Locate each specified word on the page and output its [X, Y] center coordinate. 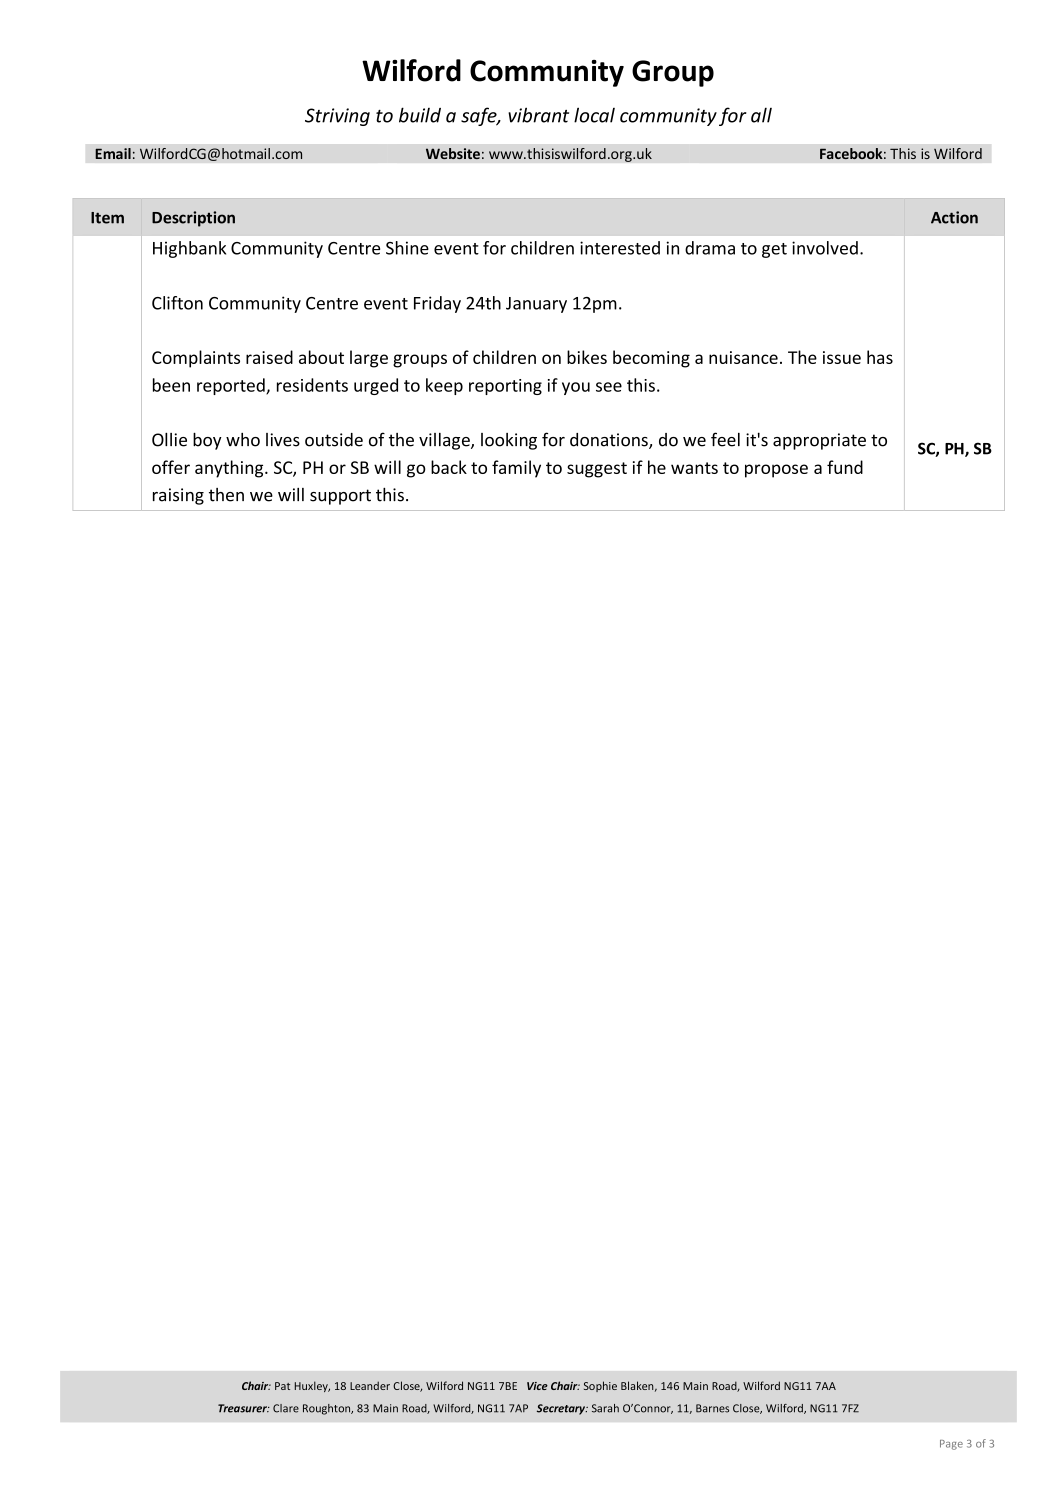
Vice [537, 1386]
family [516, 469]
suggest [597, 470]
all [761, 115]
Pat [282, 1386]
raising [178, 496]
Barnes [712, 1408]
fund [845, 467]
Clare [286, 1408]
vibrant [538, 115]
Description [193, 219]
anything [230, 469]
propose [776, 471]
